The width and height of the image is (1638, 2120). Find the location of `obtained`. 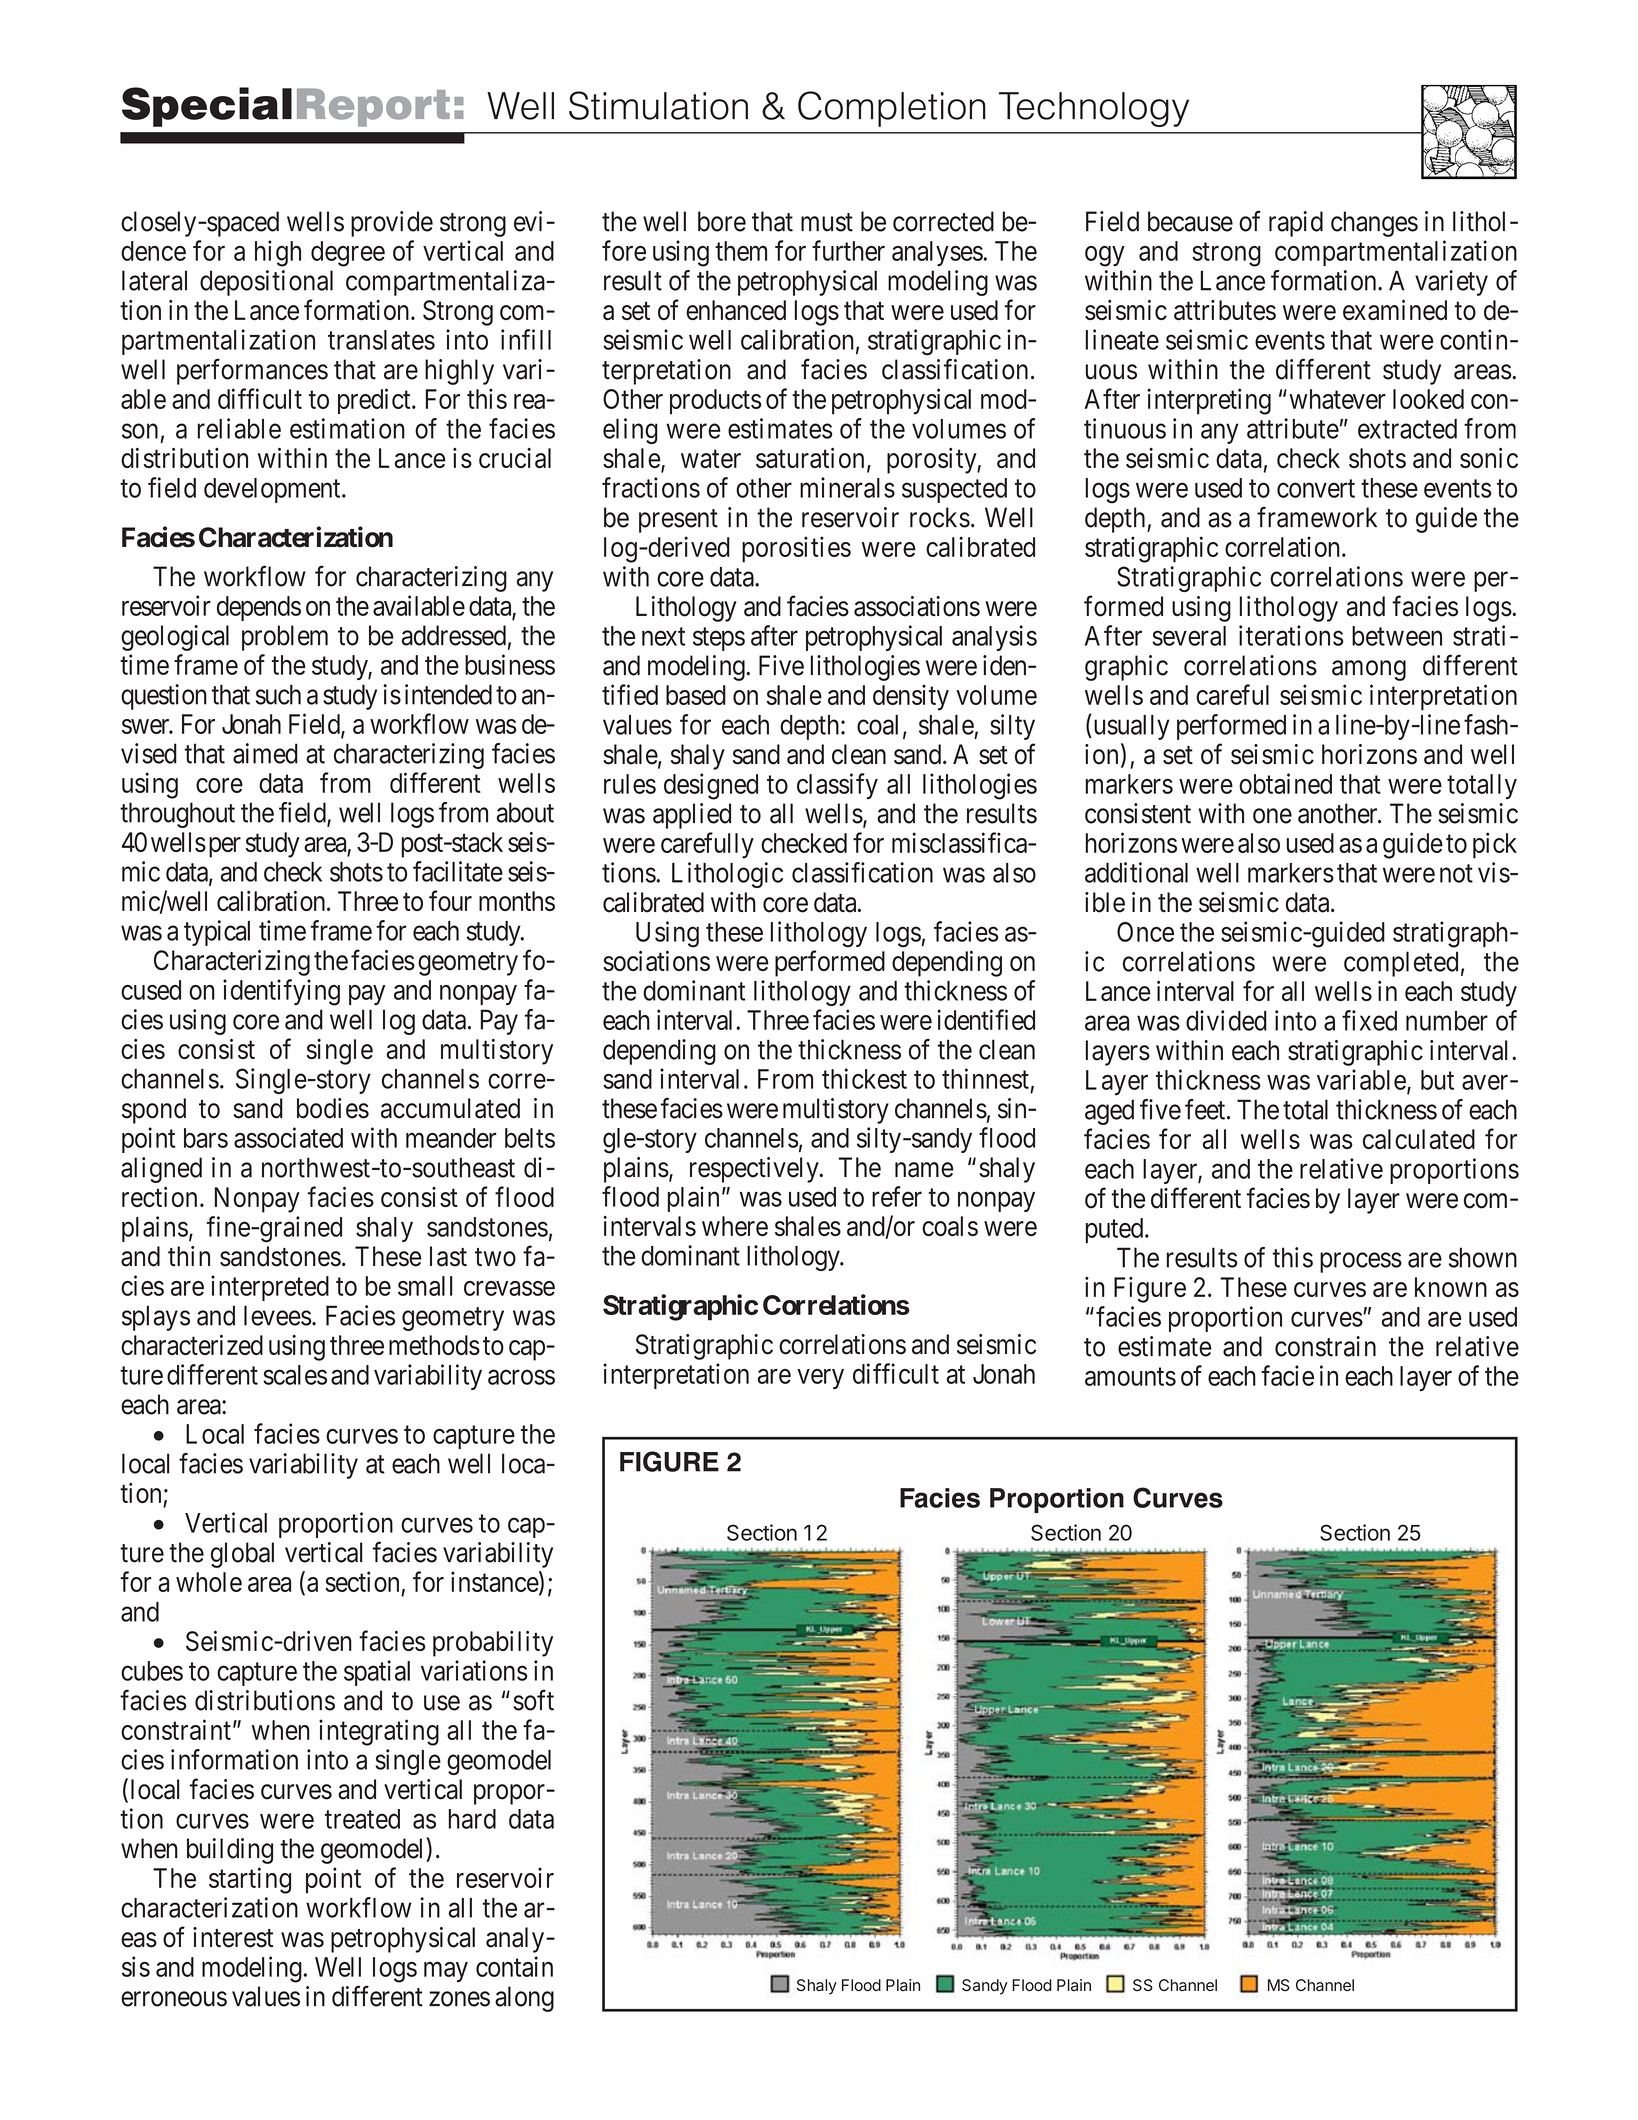

obtained is located at coordinates (1285, 783).
